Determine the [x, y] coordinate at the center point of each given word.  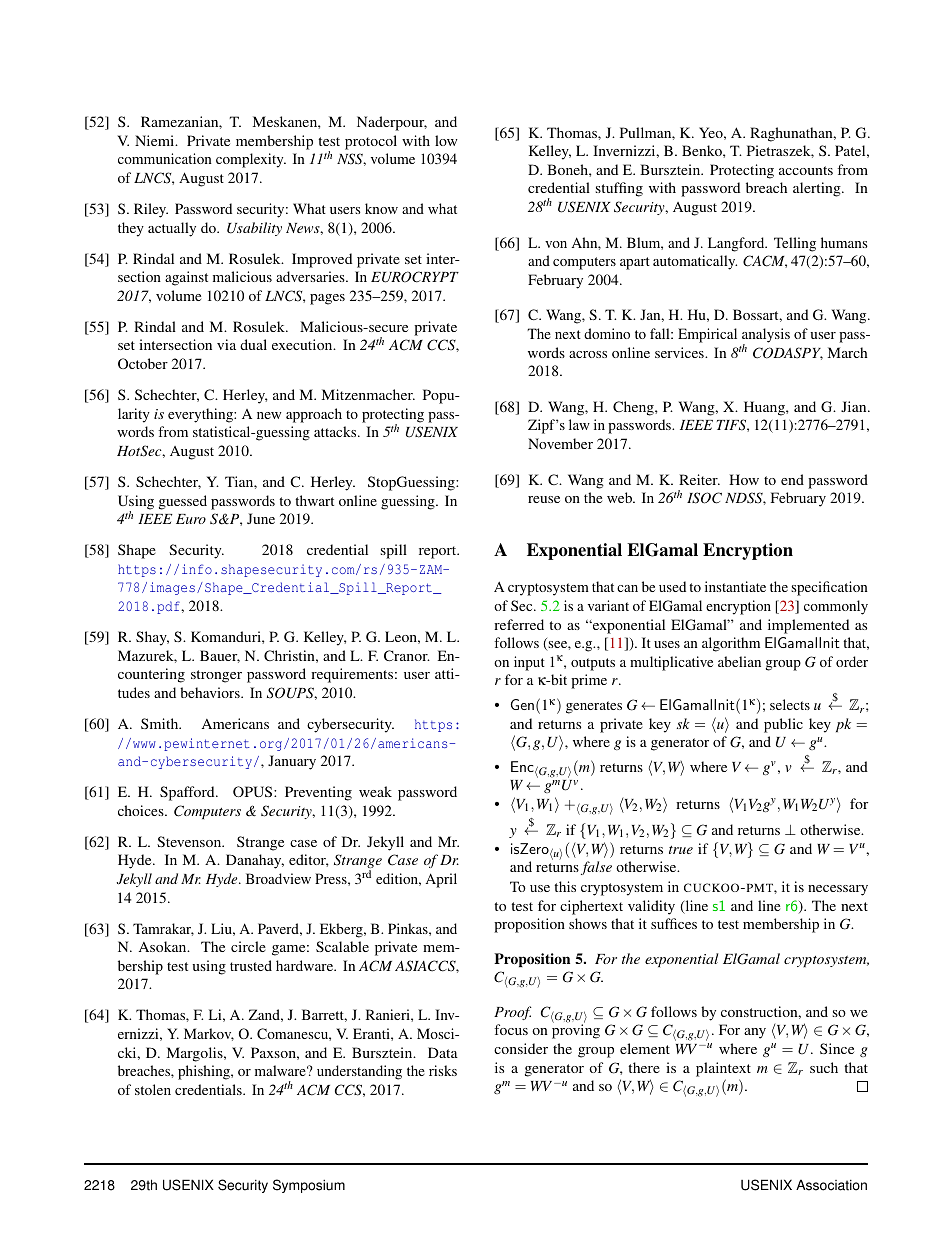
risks [443, 1070]
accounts [806, 170]
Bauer [220, 656]
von [556, 244]
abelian [739, 661]
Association [831, 1185]
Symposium [309, 1186]
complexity [251, 160]
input [529, 663]
